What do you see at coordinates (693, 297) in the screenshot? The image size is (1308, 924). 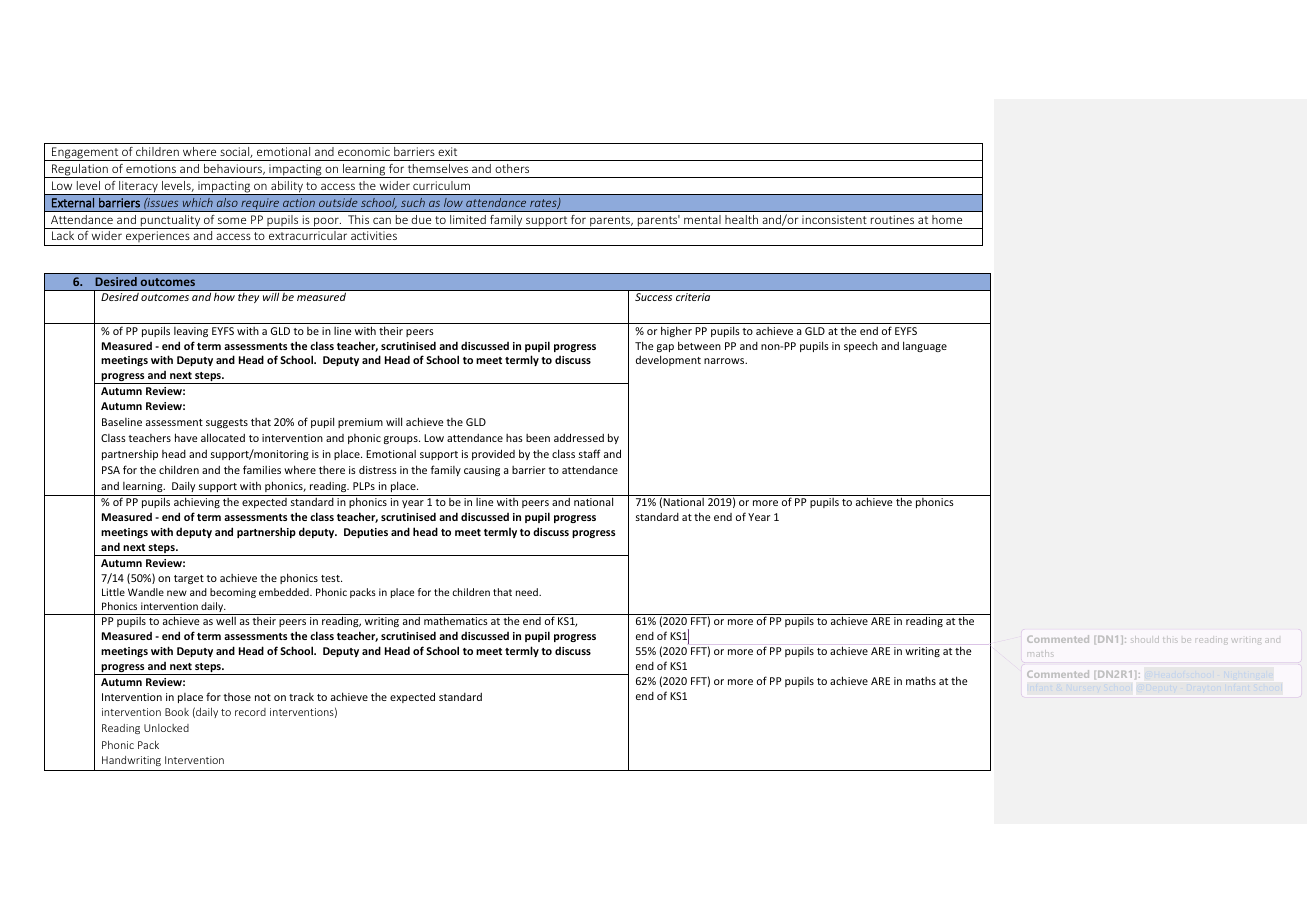 I see `criteria` at bounding box center [693, 297].
